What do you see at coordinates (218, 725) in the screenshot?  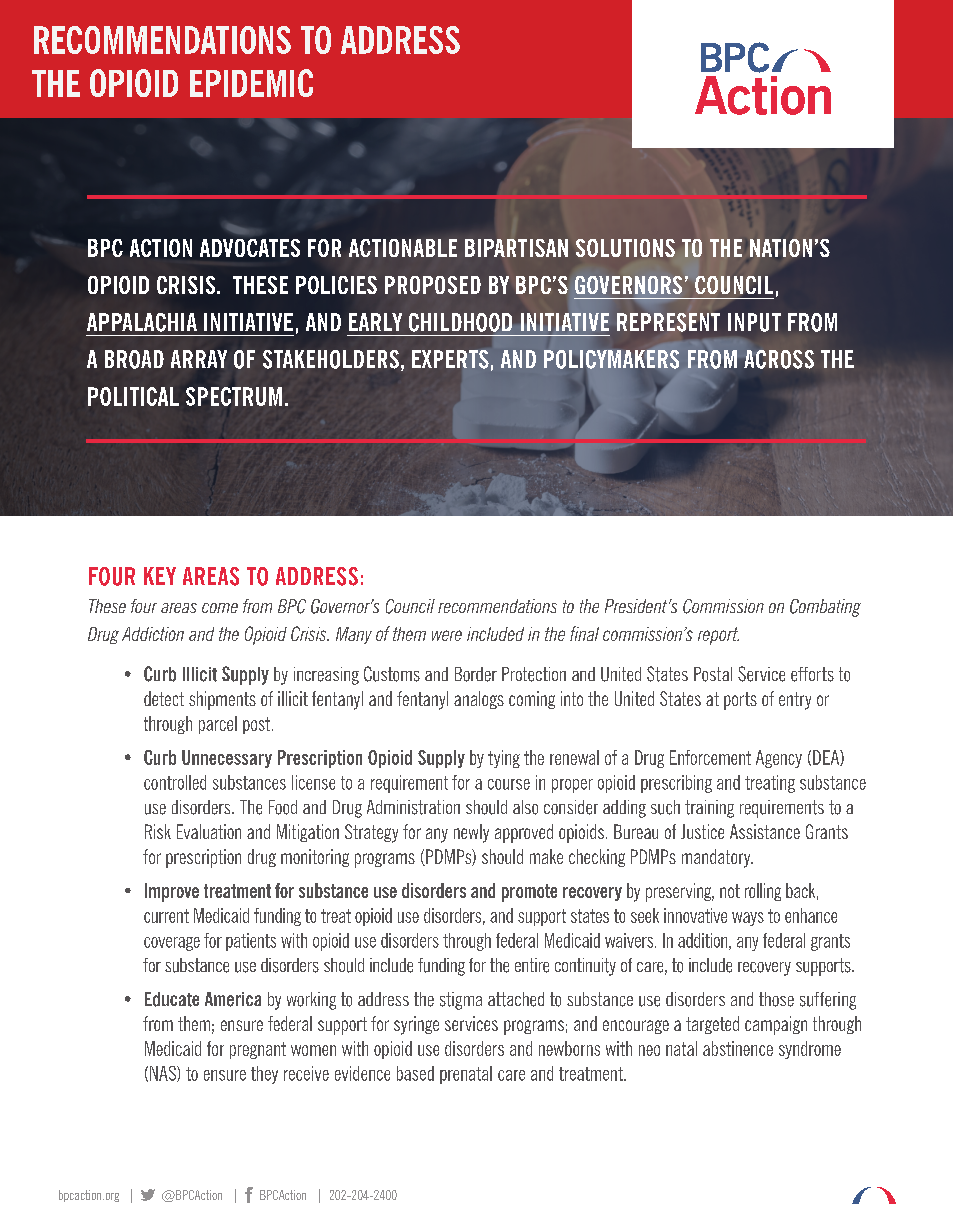 I see `parcel` at bounding box center [218, 725].
